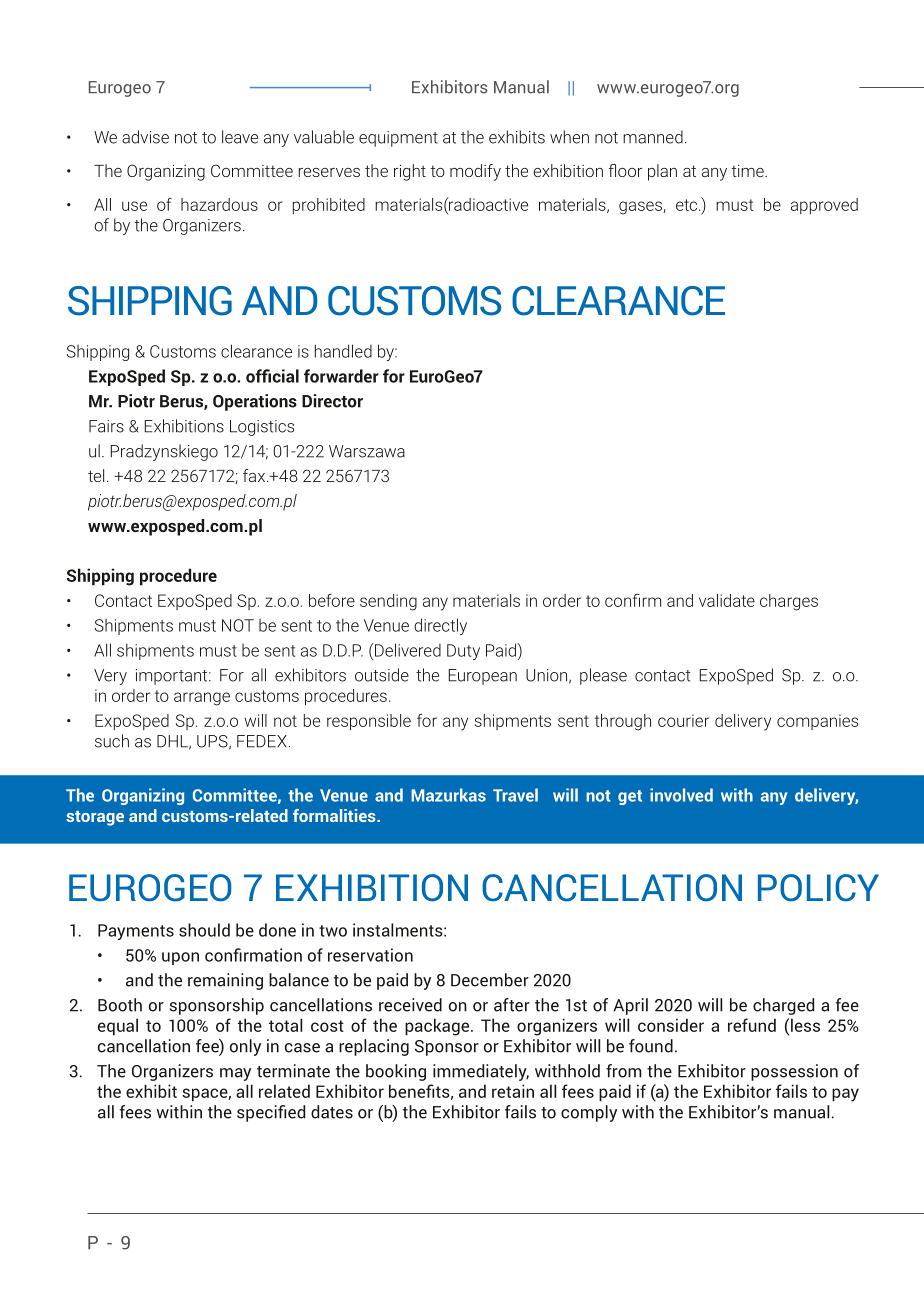 The image size is (924, 1308). I want to click on validate, so click(727, 600).
